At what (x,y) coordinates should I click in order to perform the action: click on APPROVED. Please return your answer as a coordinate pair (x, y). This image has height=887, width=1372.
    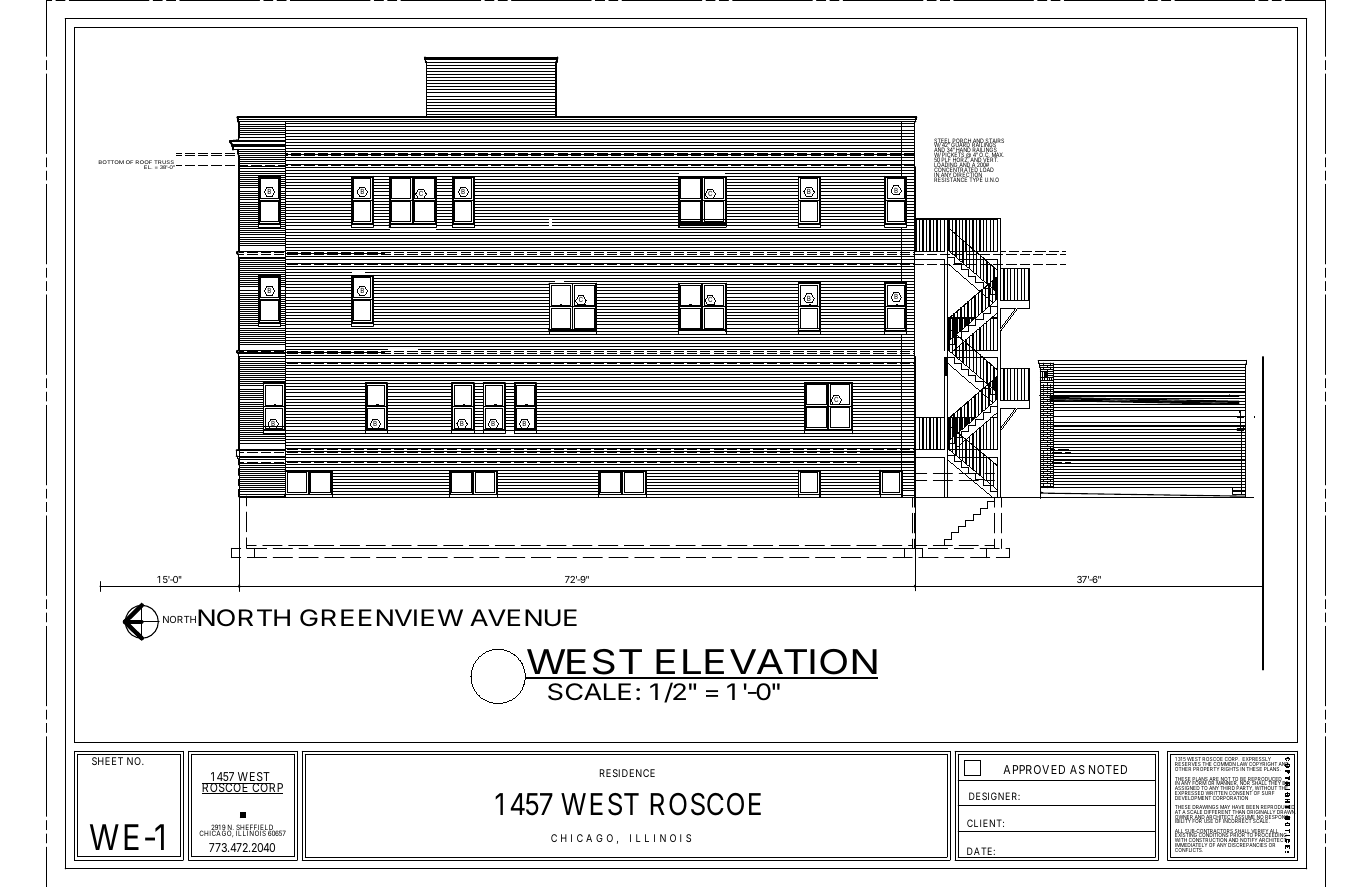
    Looking at the image, I should click on (1034, 769).
